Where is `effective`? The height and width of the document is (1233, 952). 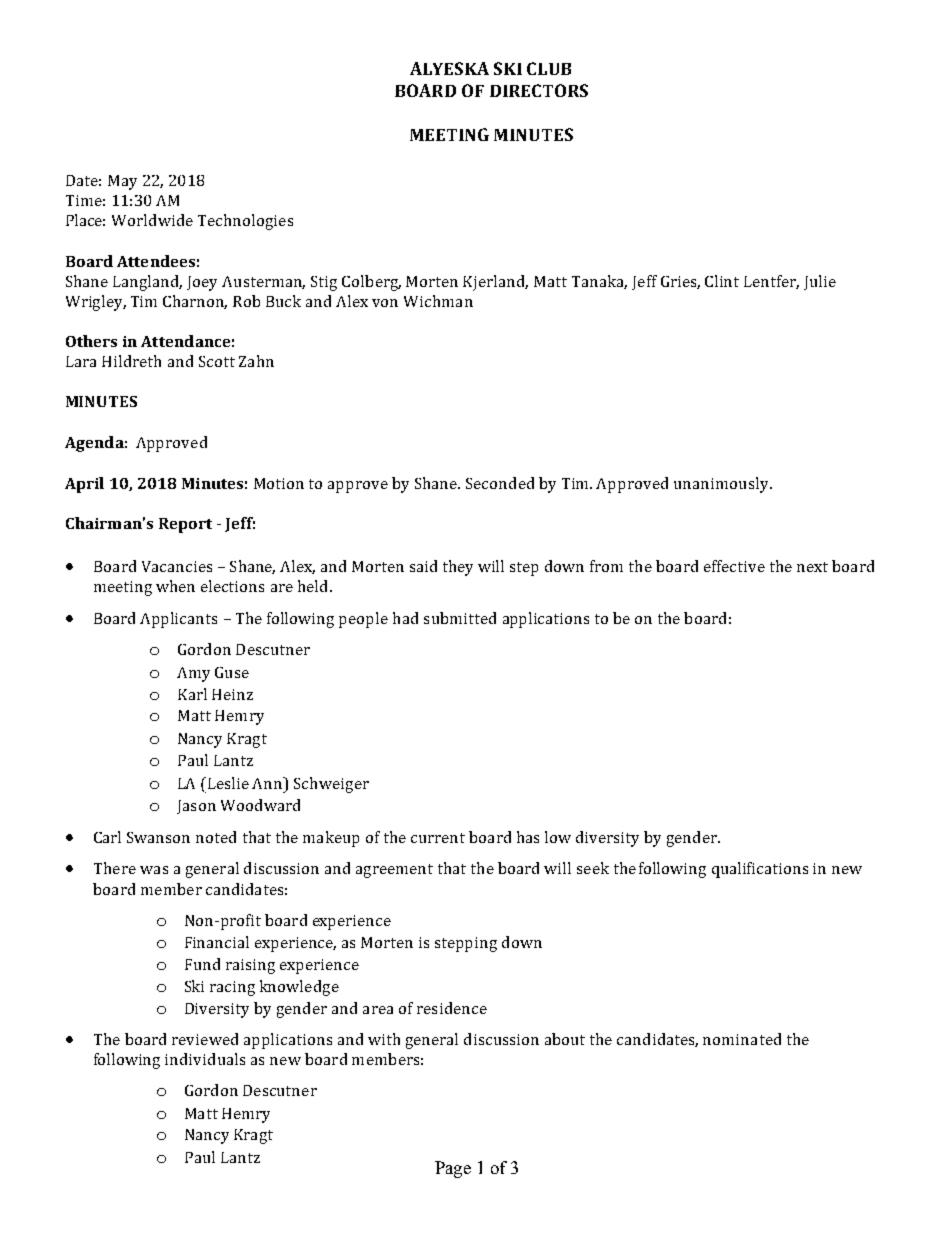 effective is located at coordinates (734, 566).
